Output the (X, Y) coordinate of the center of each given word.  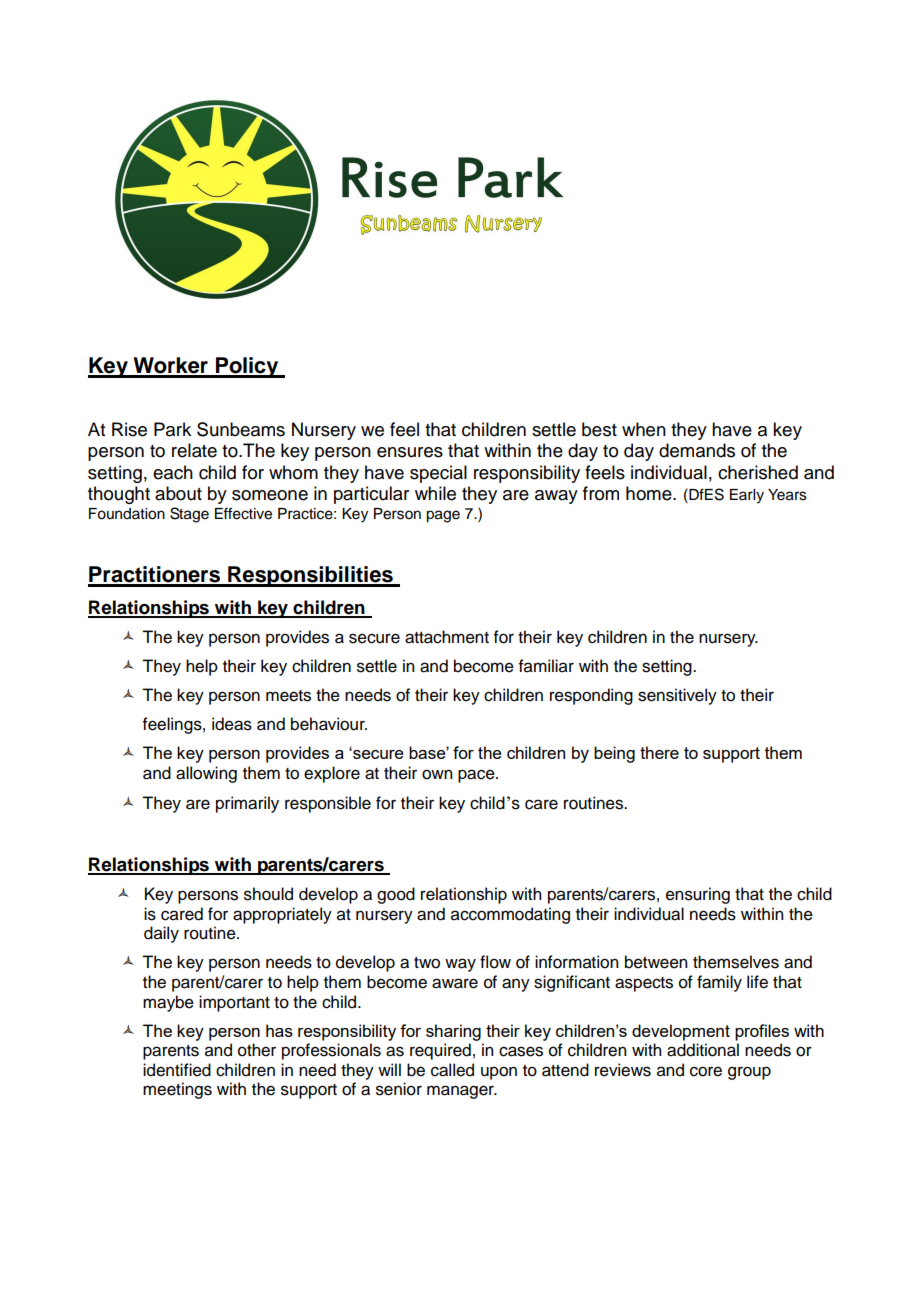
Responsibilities (310, 576)
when (644, 429)
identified (177, 1070)
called (452, 1070)
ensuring (698, 895)
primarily (247, 804)
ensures (410, 452)
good (396, 895)
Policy (247, 367)
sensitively (677, 696)
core (706, 1071)
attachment (447, 637)
